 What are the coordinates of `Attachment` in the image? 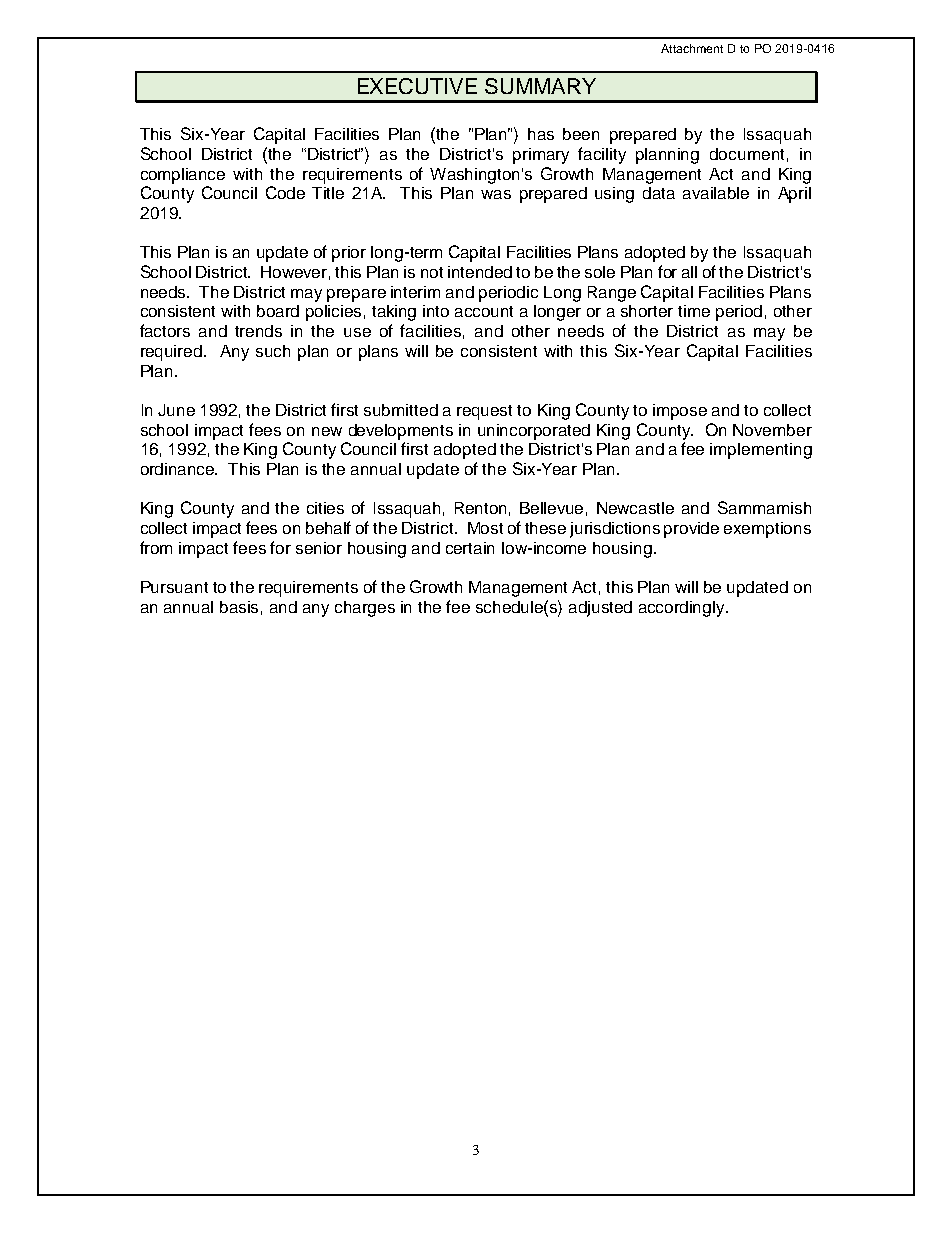 It's located at (692, 48).
